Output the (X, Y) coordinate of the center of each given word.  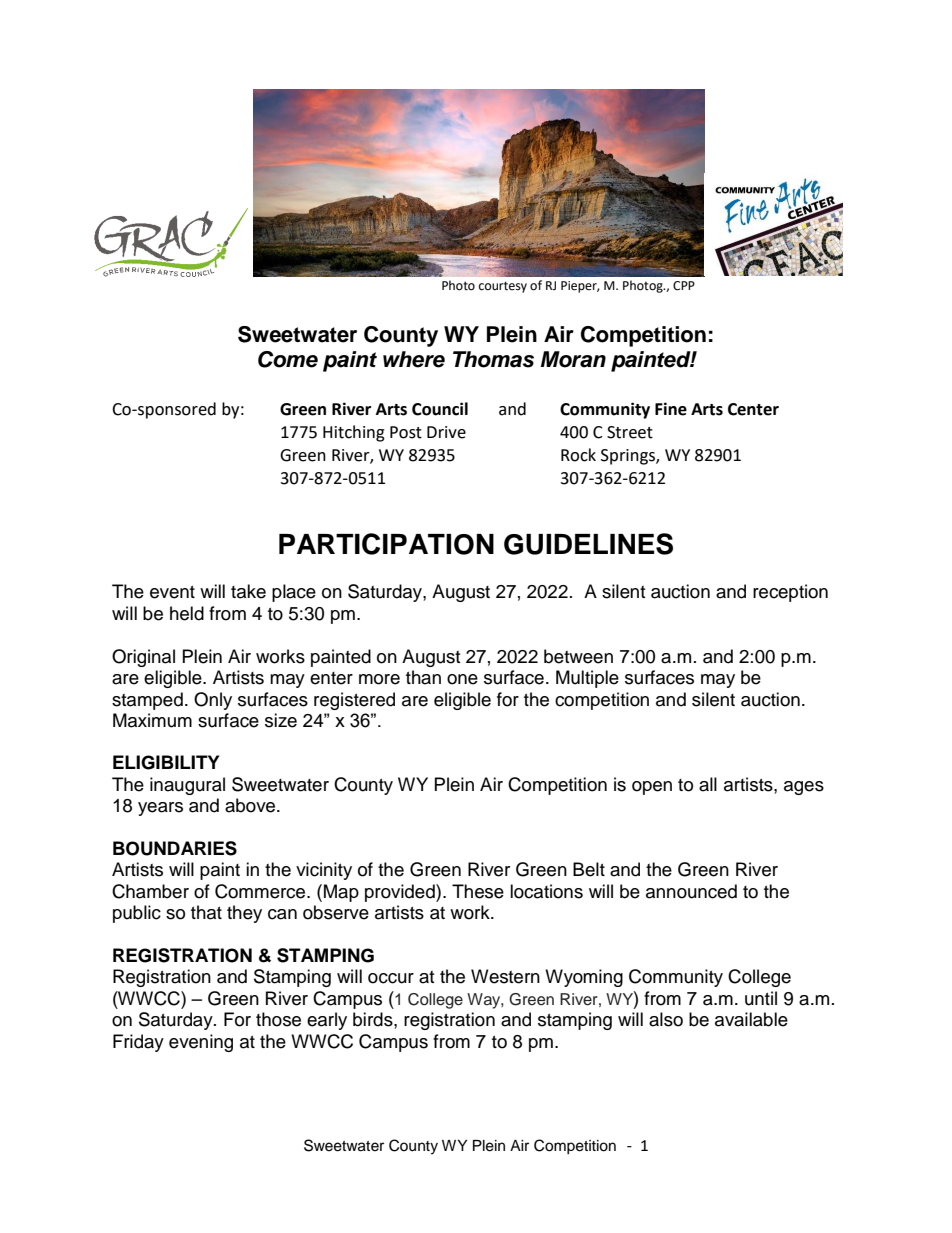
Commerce (261, 891)
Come (288, 359)
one (462, 679)
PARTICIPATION (386, 544)
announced (691, 891)
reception (790, 593)
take (248, 591)
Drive (446, 432)
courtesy (503, 287)
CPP (684, 286)
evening (201, 1043)
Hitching (354, 433)
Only (213, 701)
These (478, 891)
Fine (671, 409)
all (708, 784)
